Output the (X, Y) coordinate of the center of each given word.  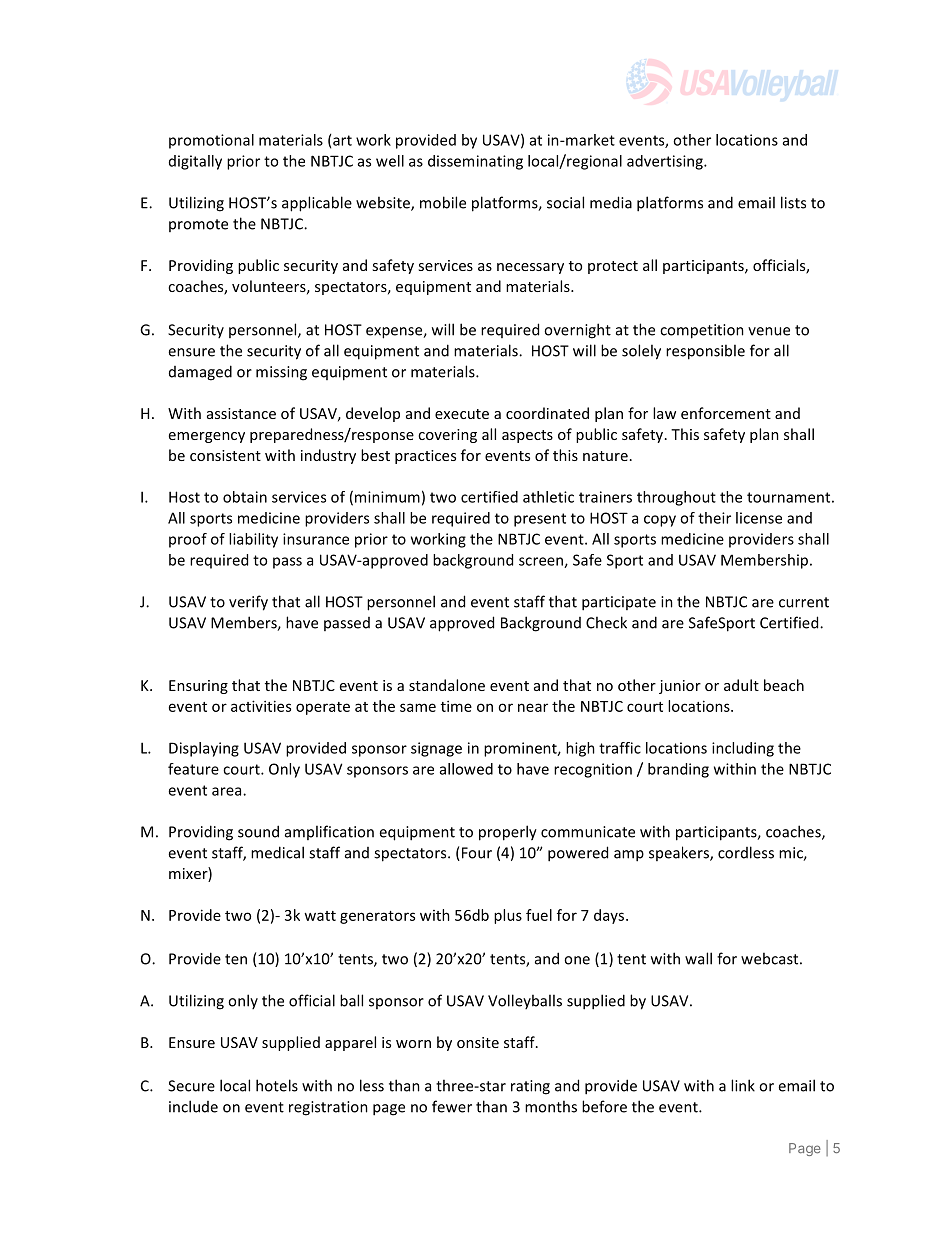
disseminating (475, 162)
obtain (245, 497)
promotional (211, 141)
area (228, 791)
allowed (466, 769)
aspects (527, 436)
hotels (277, 1085)
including (743, 749)
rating (530, 1087)
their (714, 518)
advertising (666, 162)
